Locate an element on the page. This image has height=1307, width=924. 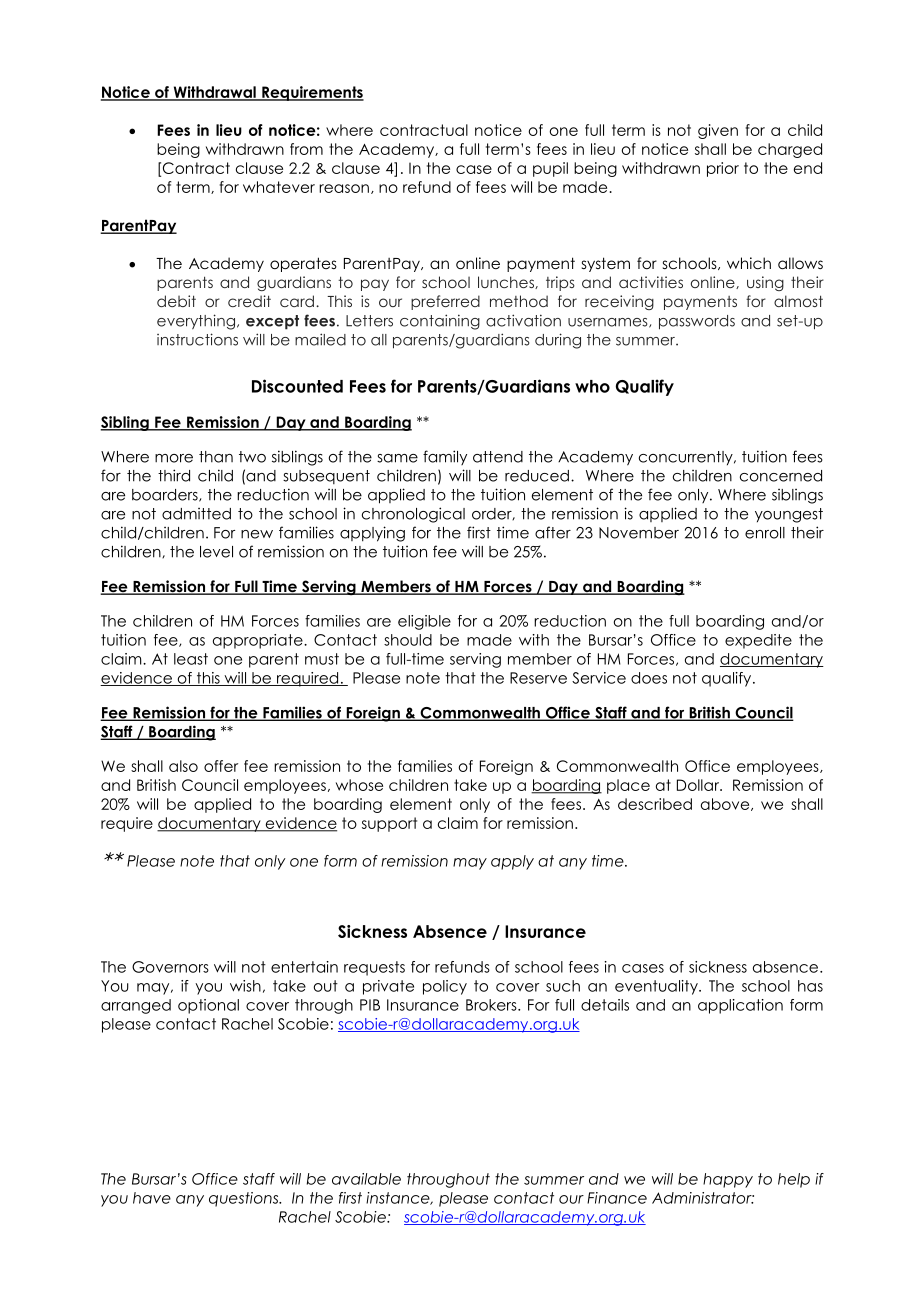
whatever is located at coordinates (279, 187).
